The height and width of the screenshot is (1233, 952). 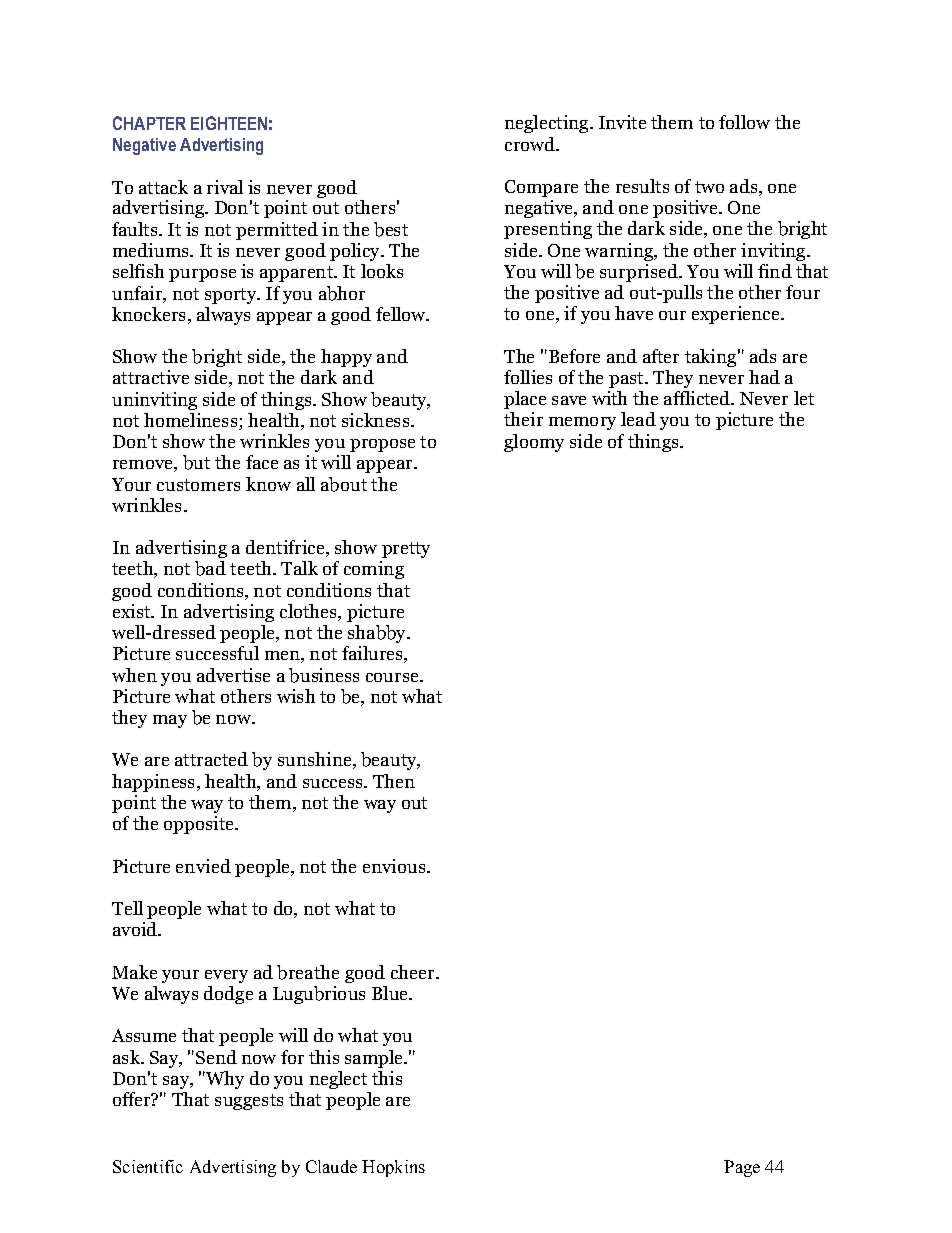 What do you see at coordinates (226, 976) in the screenshot?
I see `every` at bounding box center [226, 976].
